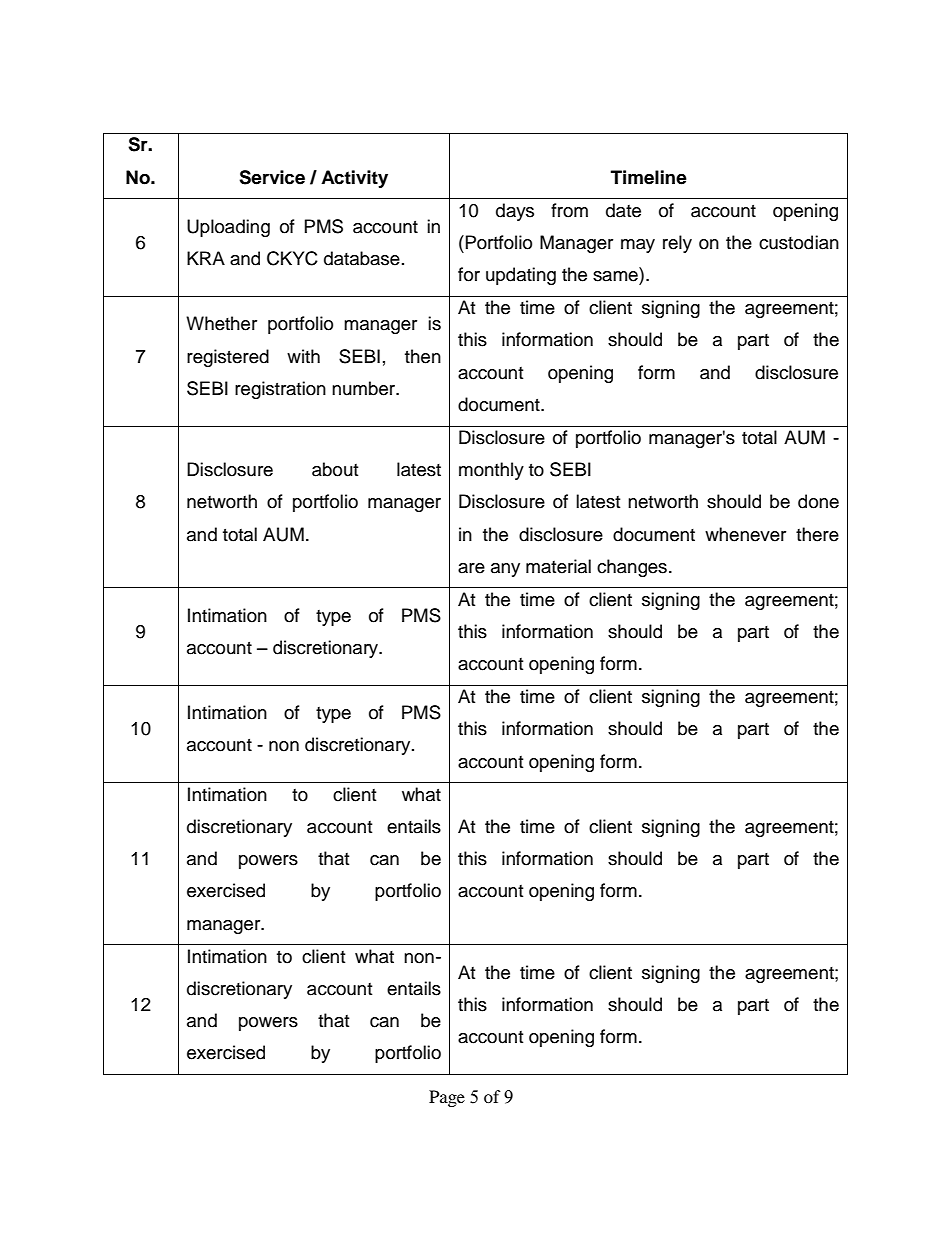 The width and height of the screenshot is (952, 1233). I want to click on days, so click(515, 212).
